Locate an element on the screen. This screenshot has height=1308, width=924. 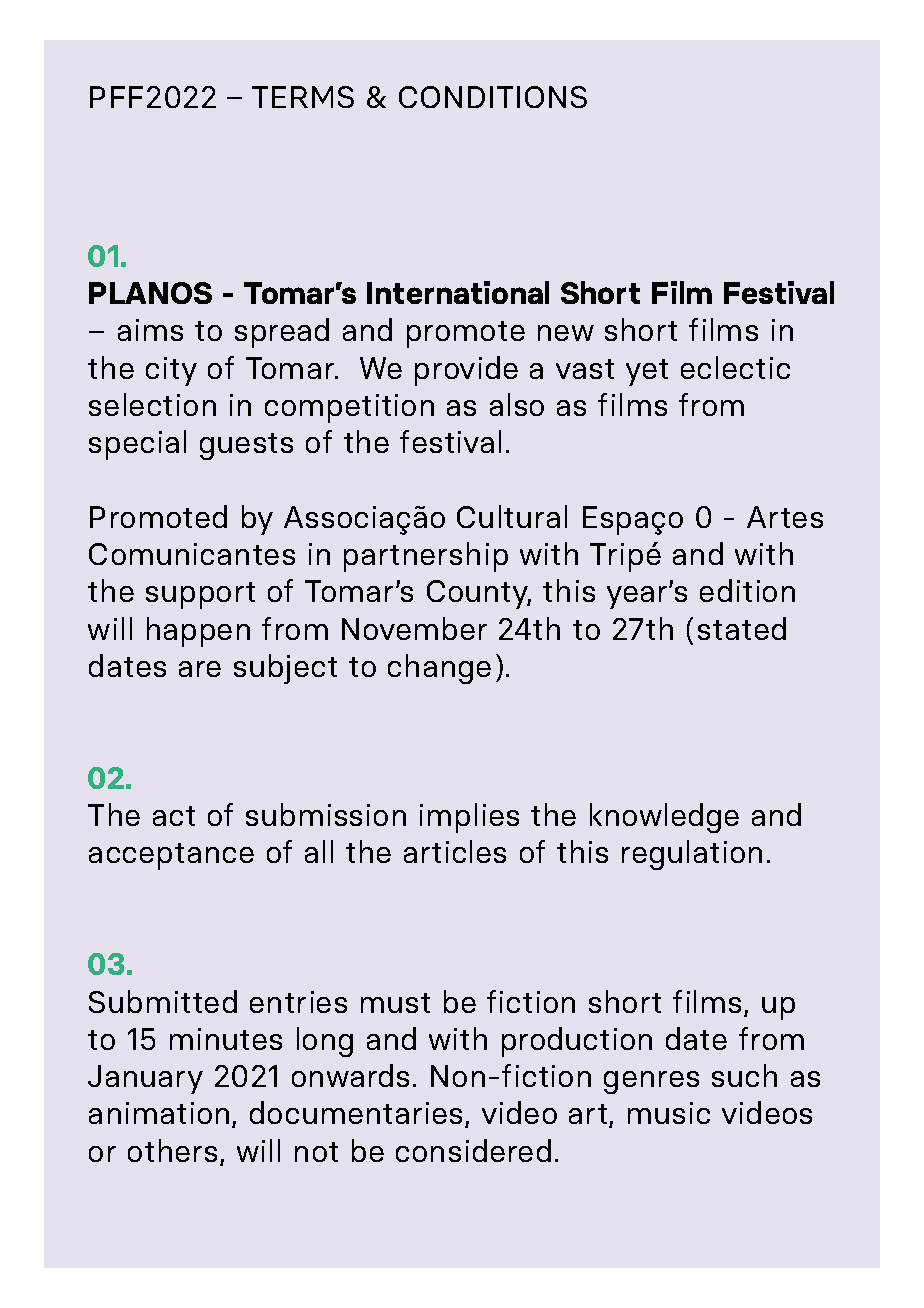
guests is located at coordinates (246, 446).
